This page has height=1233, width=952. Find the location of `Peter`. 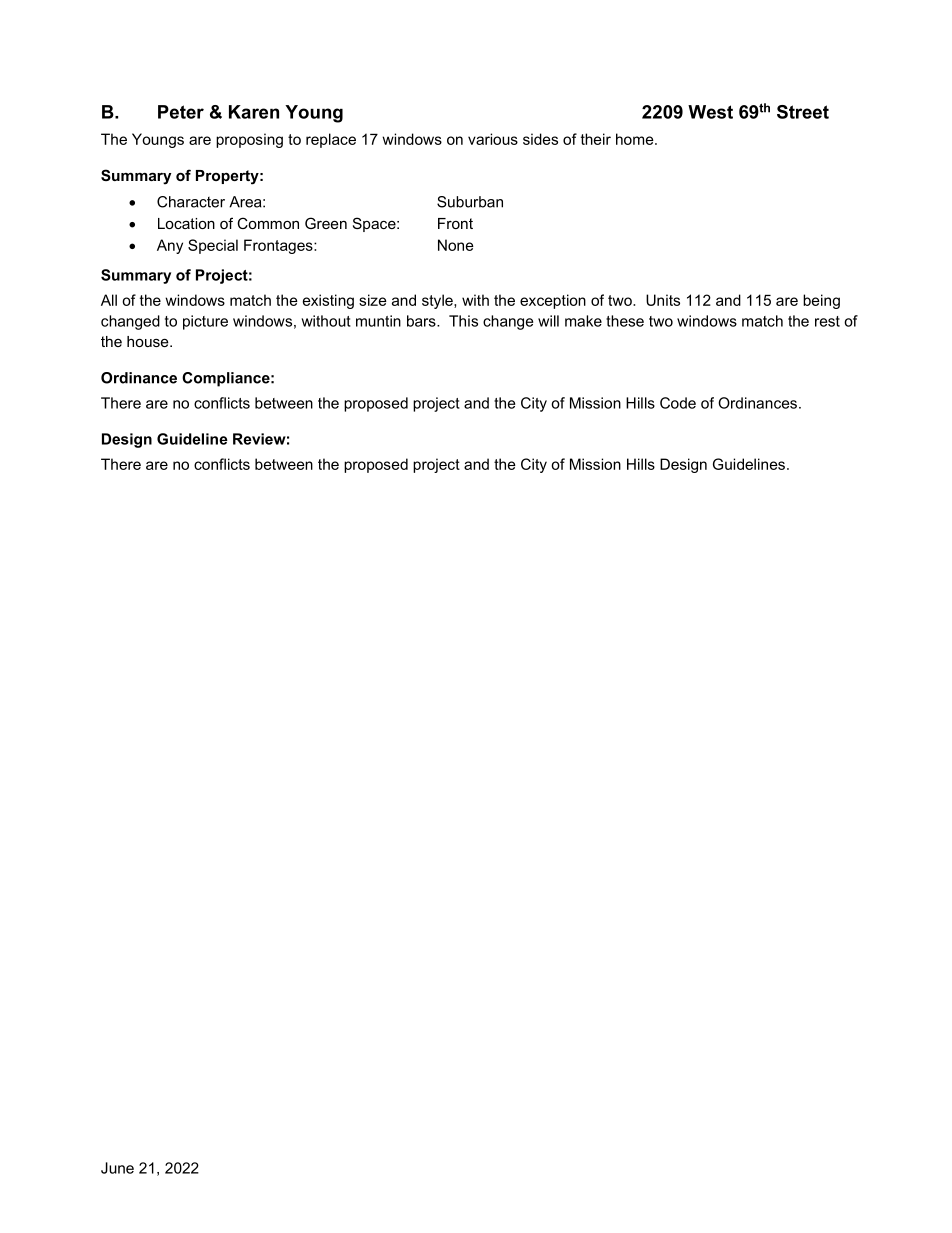

Peter is located at coordinates (181, 112).
